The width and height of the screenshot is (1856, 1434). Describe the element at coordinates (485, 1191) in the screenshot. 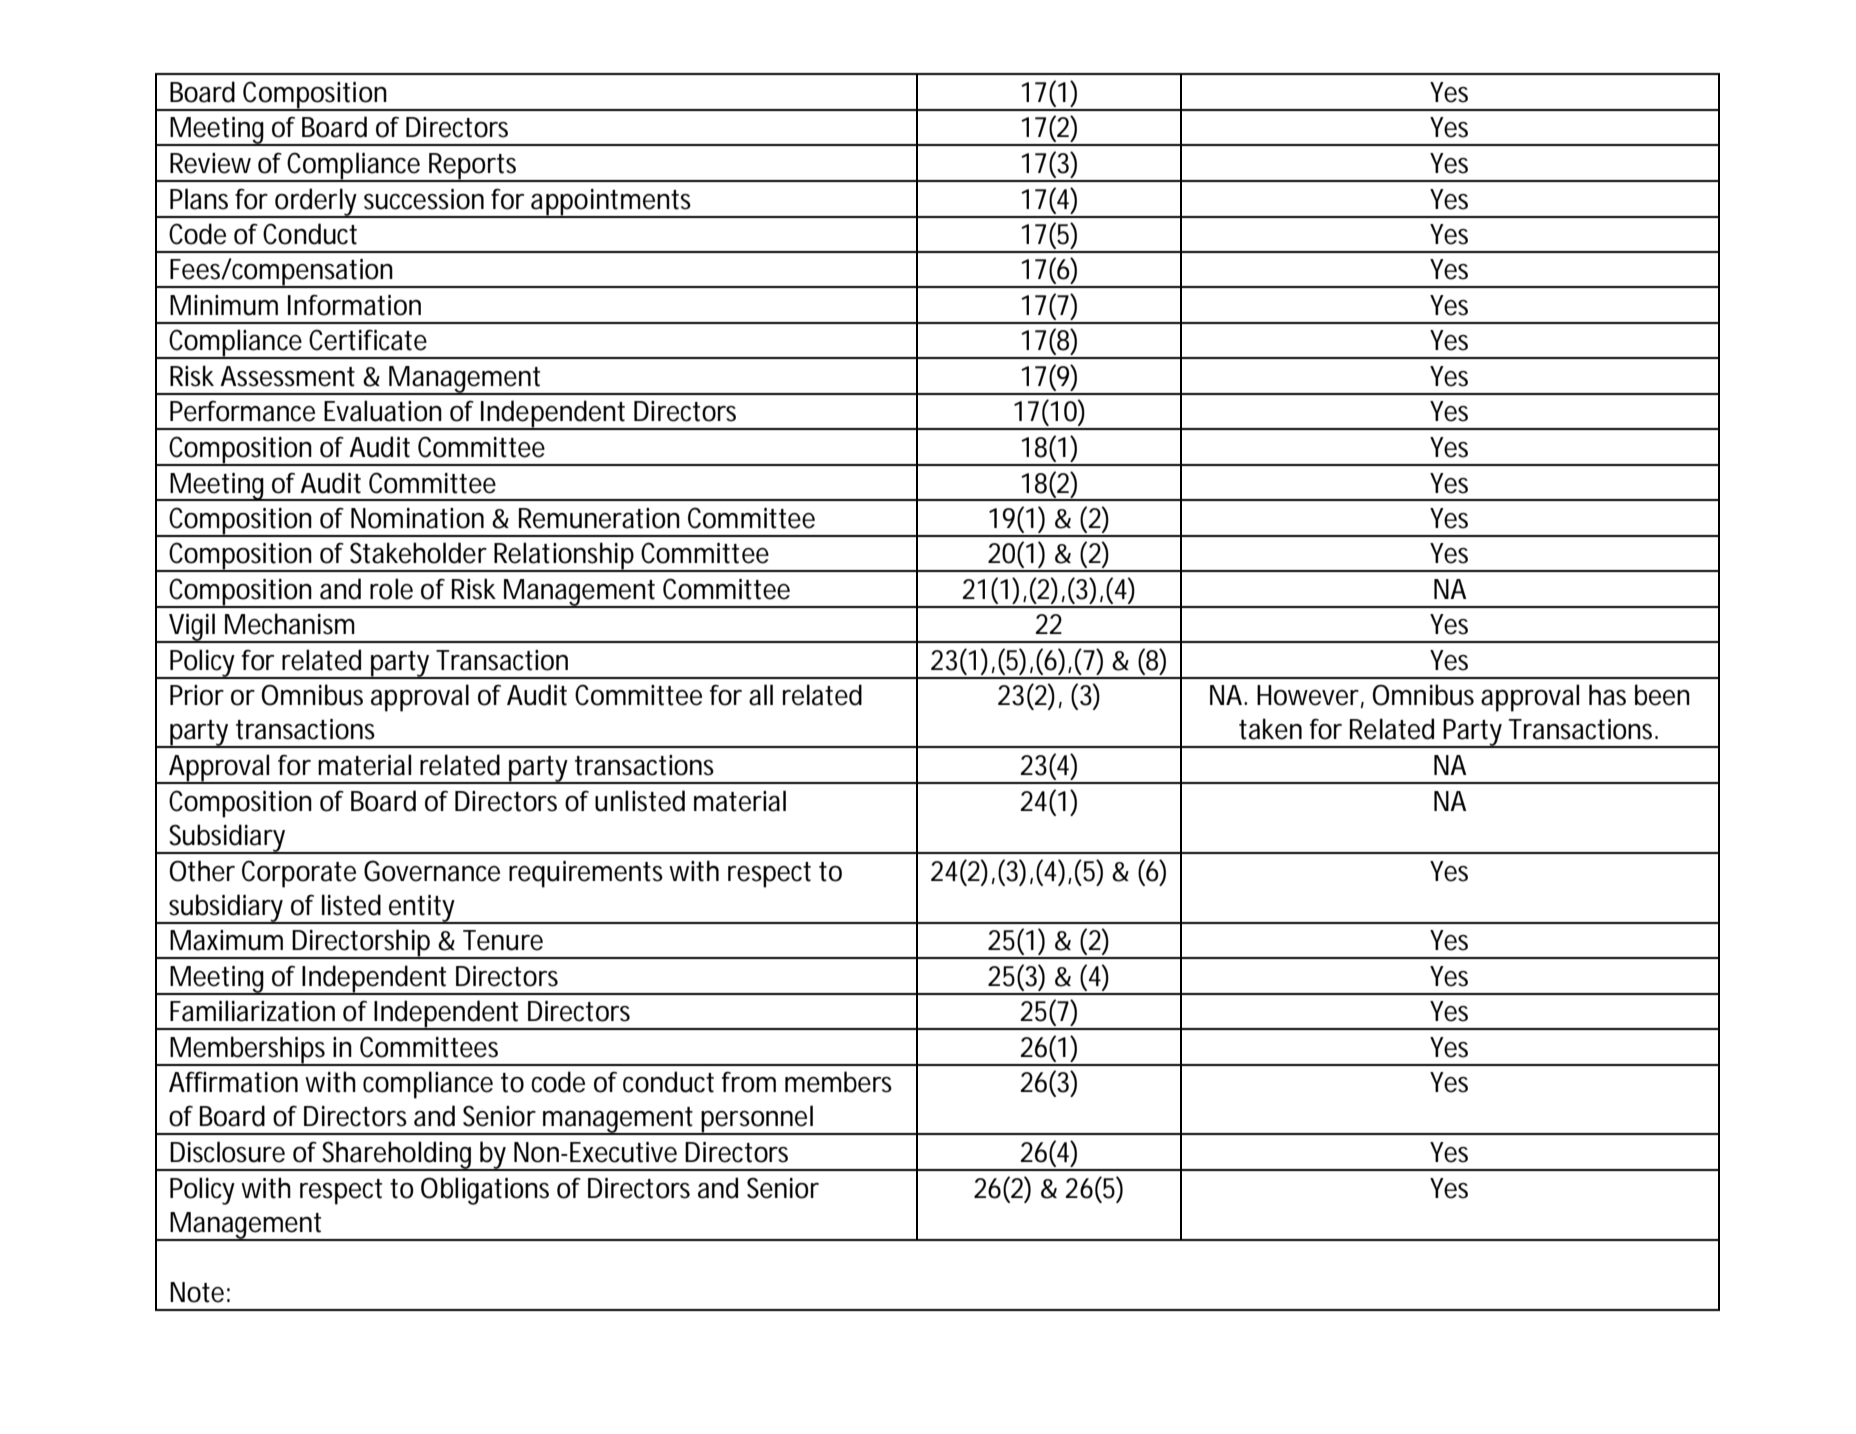

I see `Obligations` at that location.
